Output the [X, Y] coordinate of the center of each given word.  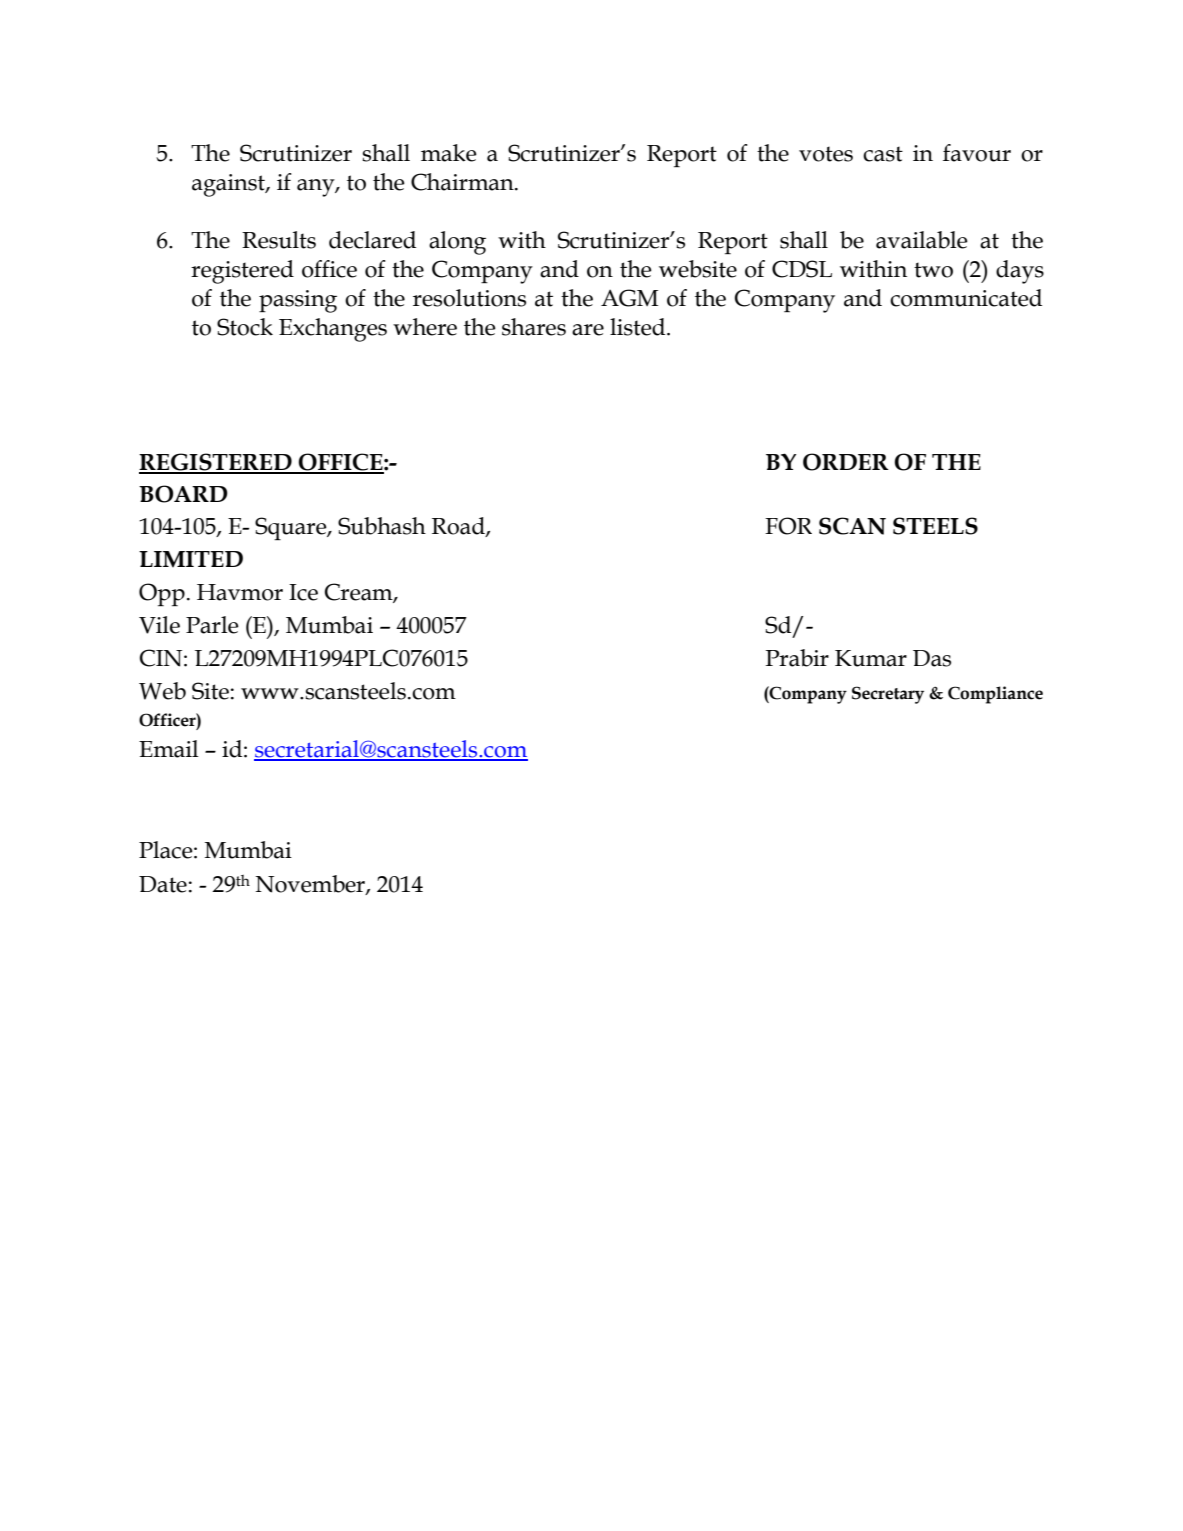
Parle [212, 625]
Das [932, 658]
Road [459, 527]
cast [883, 154]
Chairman [463, 182]
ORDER [846, 462]
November [311, 884]
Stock [245, 327]
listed [639, 327]
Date [163, 884]
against [229, 185]
